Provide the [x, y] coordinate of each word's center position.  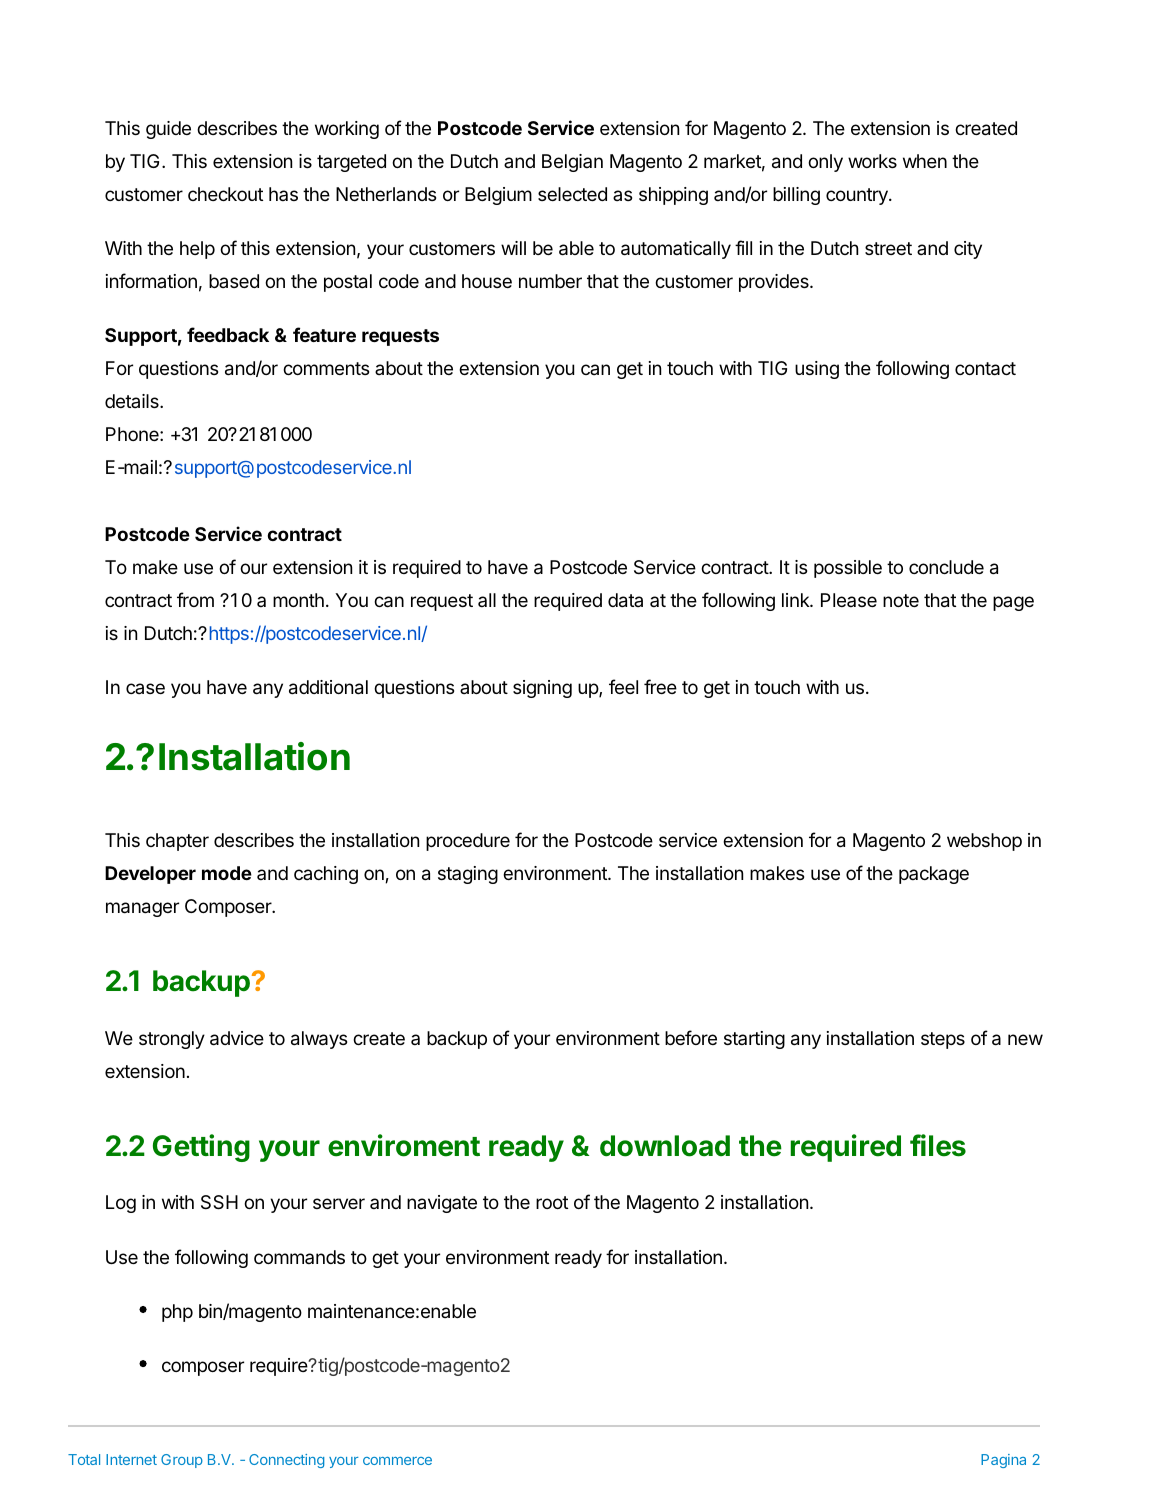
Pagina [1003, 1461]
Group [182, 1461]
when [925, 161]
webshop [984, 842]
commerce [397, 1461]
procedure [468, 842]
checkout [225, 194]
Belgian [572, 163]
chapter [177, 842]
